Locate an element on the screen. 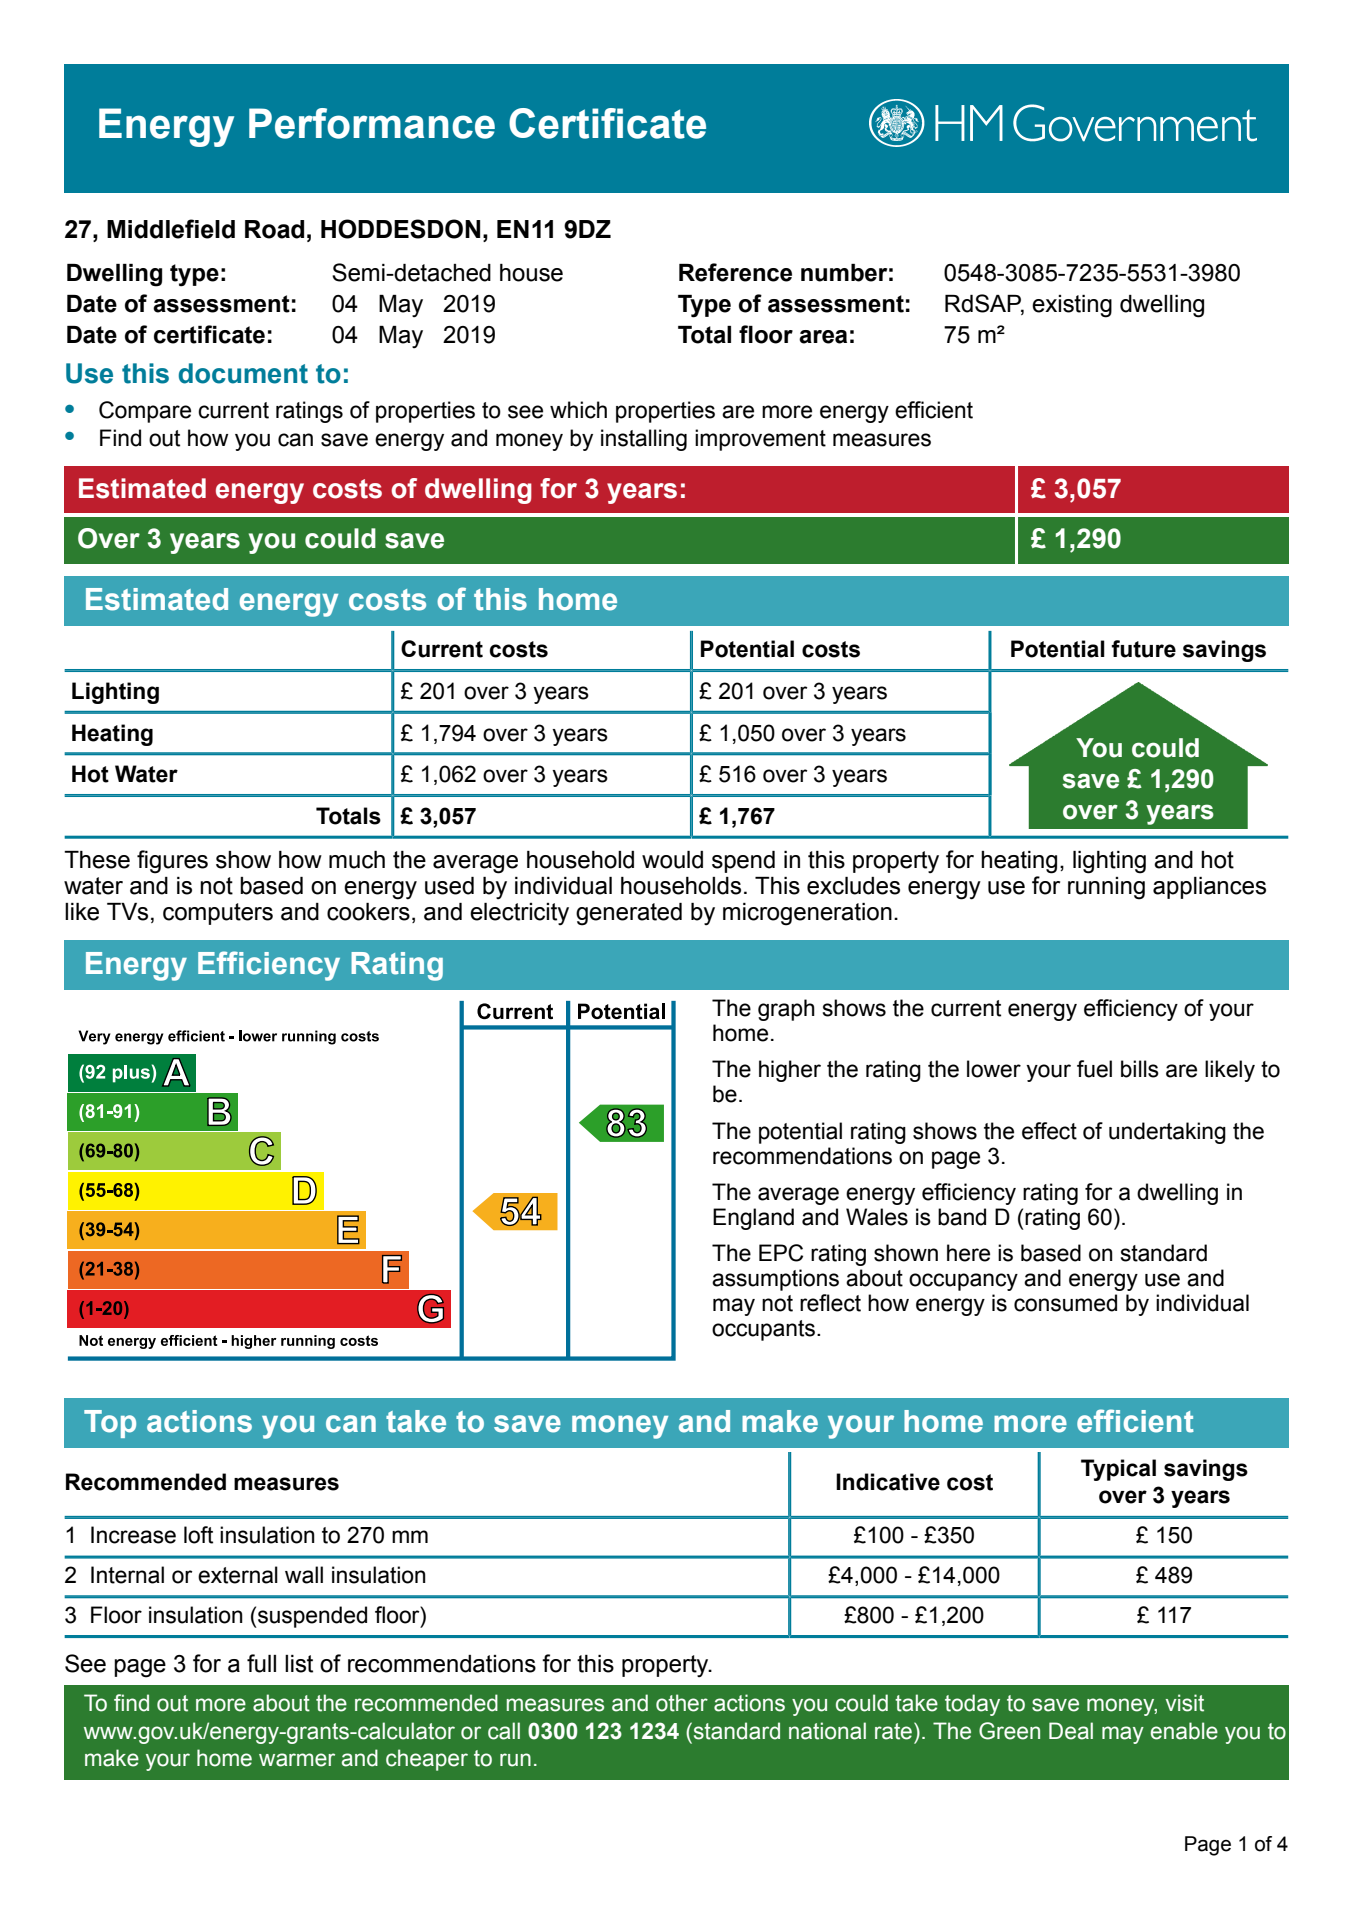 The height and width of the screenshot is (1914, 1353). Road is located at coordinates (274, 229).
